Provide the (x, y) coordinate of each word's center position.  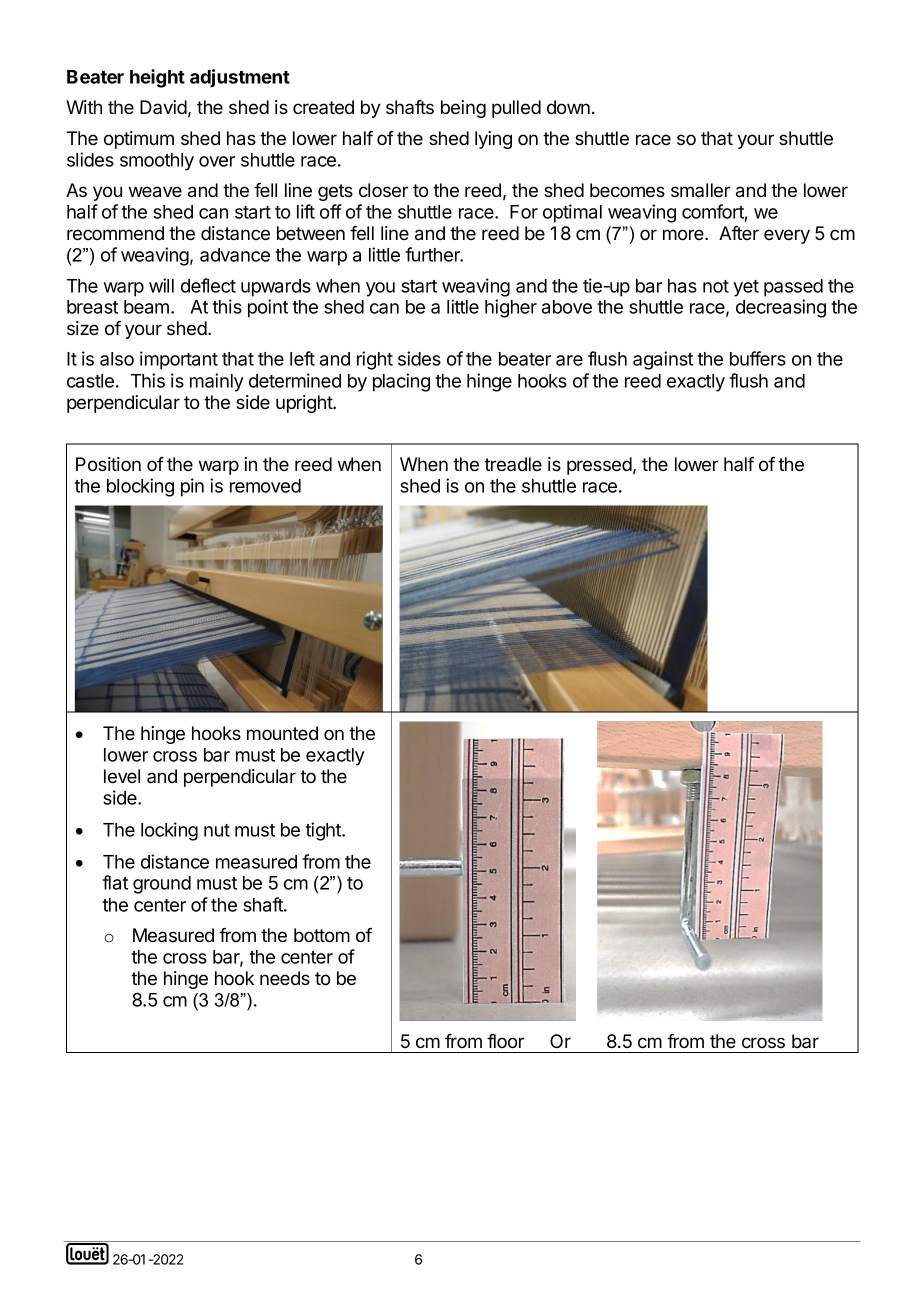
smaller (700, 190)
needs (285, 978)
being (463, 109)
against (663, 360)
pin (192, 487)
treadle (513, 464)
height (157, 78)
